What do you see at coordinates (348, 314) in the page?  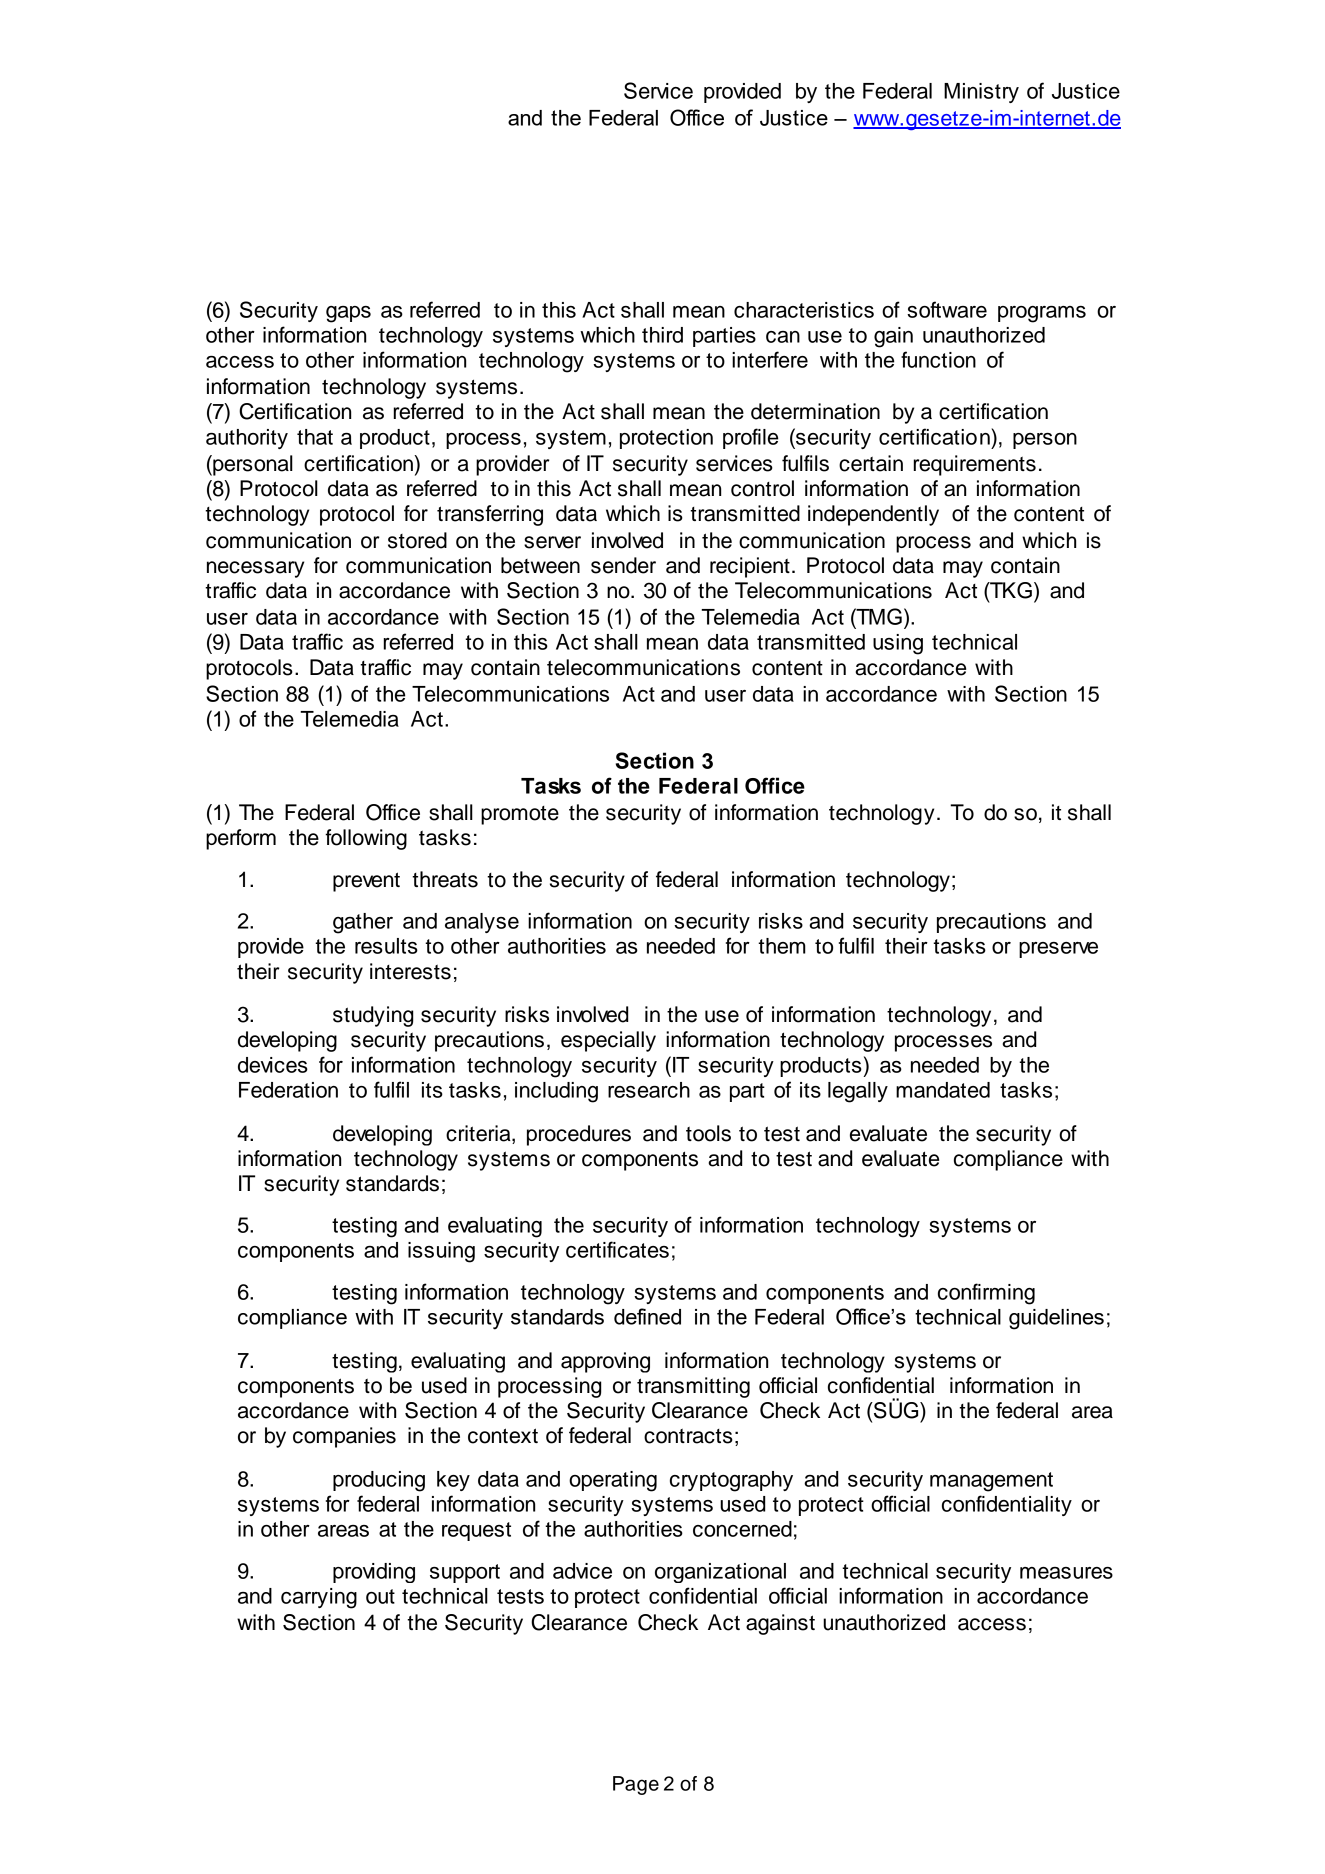 I see `gaps` at bounding box center [348, 314].
